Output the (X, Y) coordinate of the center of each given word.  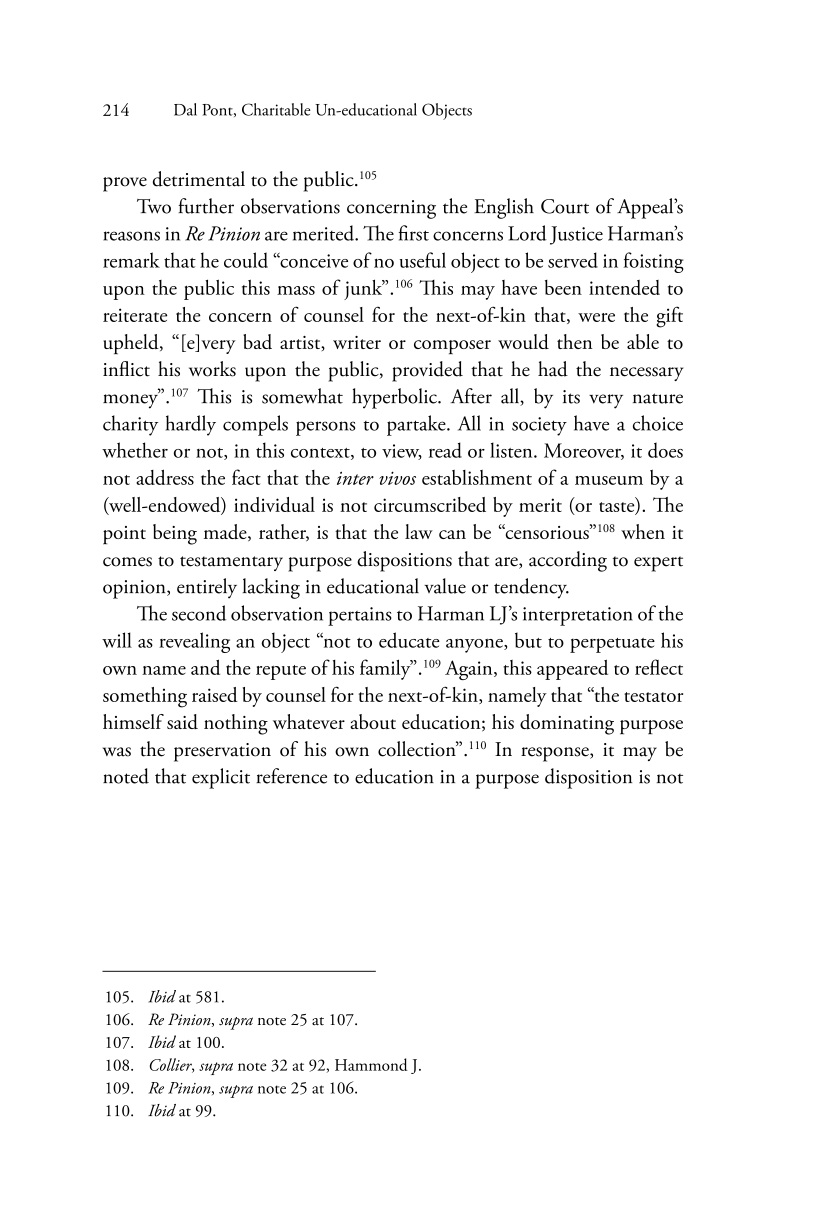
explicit (221, 778)
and (205, 667)
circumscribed (430, 504)
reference (291, 776)
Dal (185, 109)
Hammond (371, 1064)
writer (357, 342)
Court (565, 206)
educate (409, 640)
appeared (572, 669)
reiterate (135, 315)
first (414, 233)
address (165, 477)
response (556, 754)
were (596, 317)
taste (618, 508)
